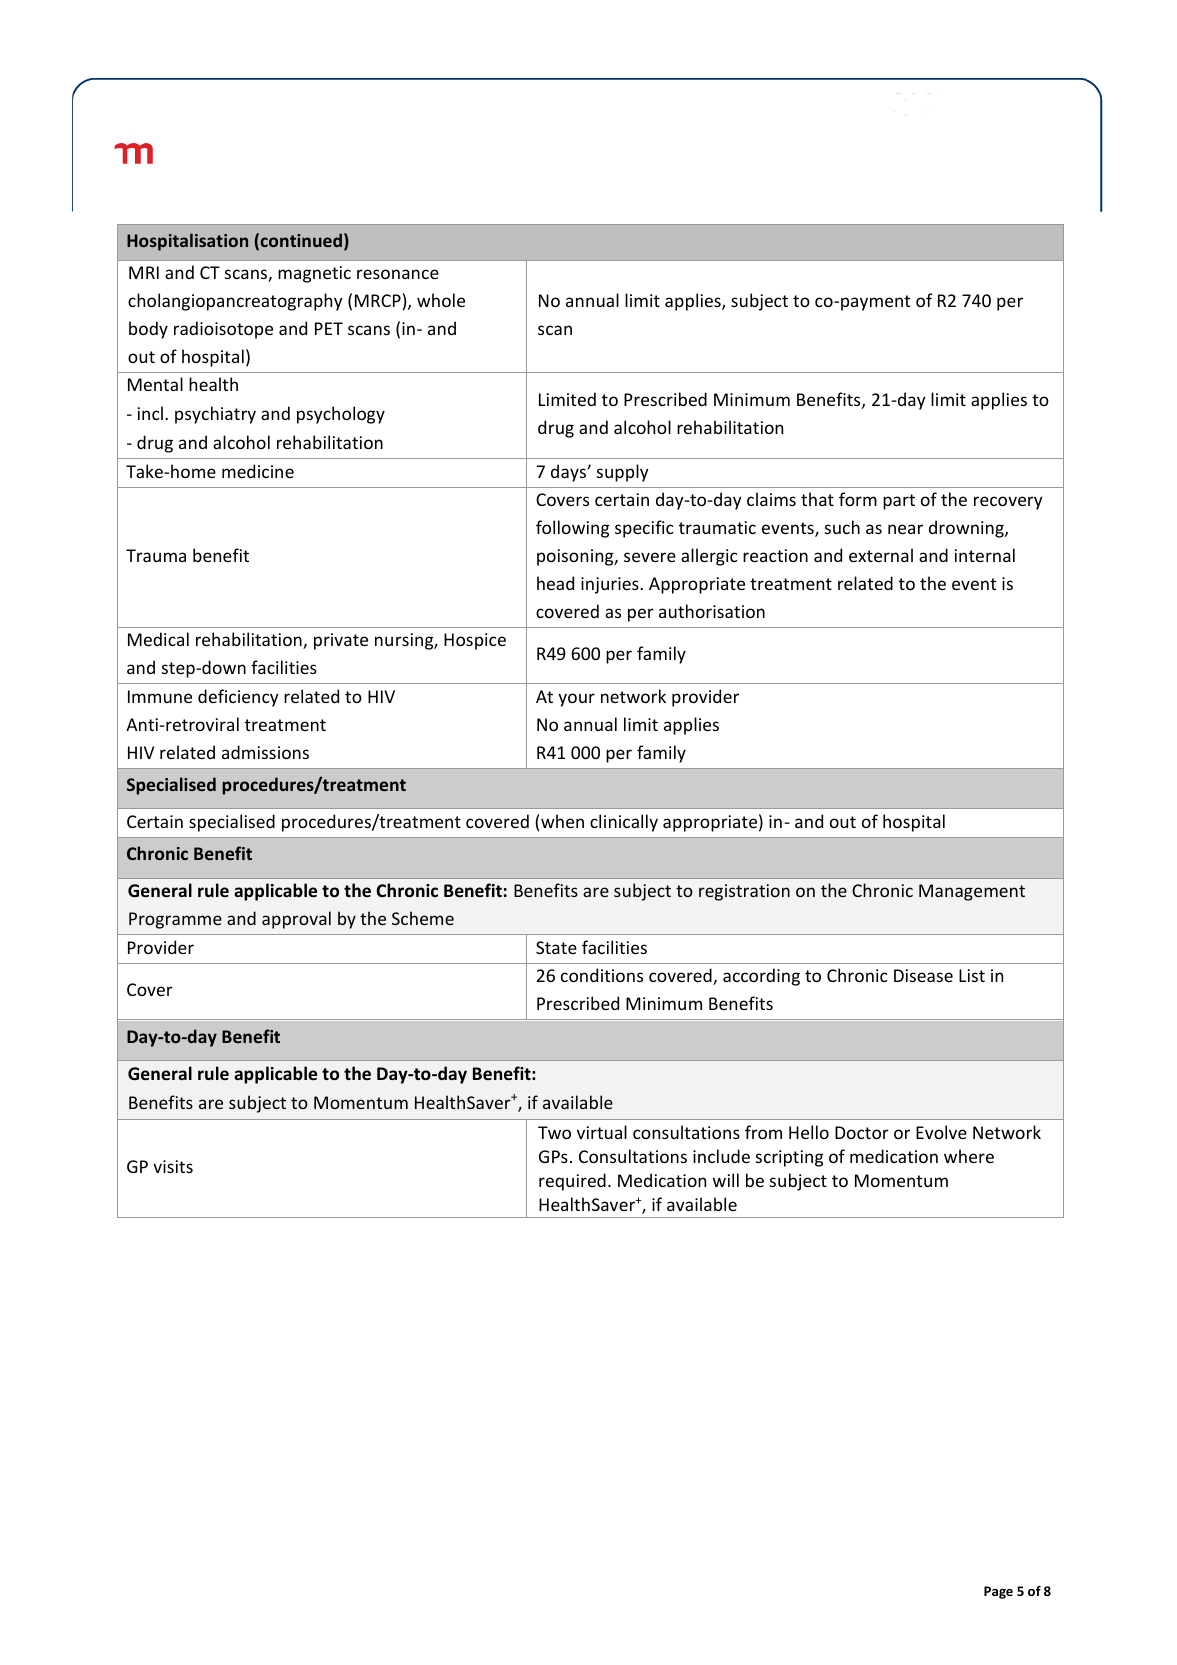  Describe the element at coordinates (441, 300) in the screenshot. I see `whole` at that location.
